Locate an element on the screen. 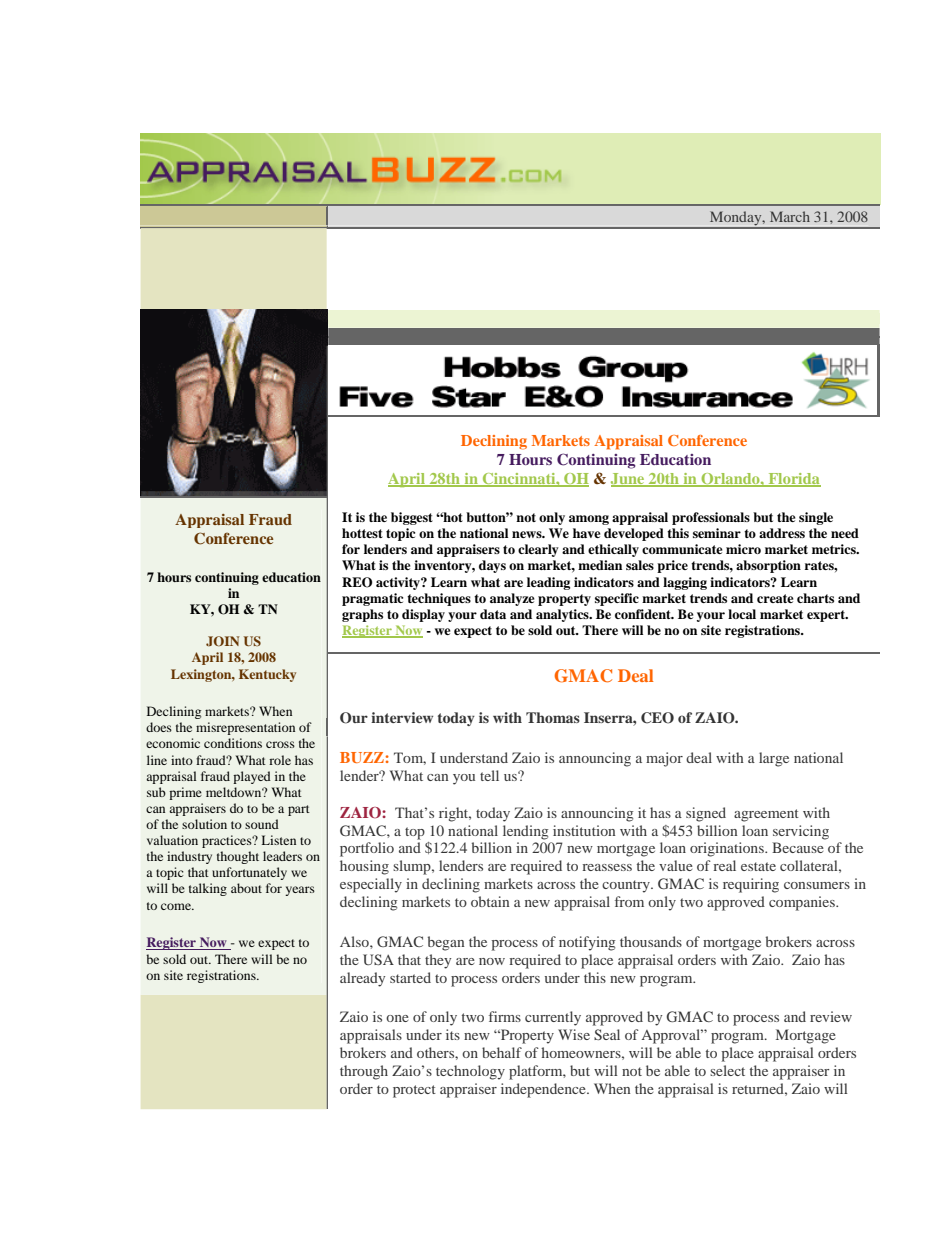  hottest is located at coordinates (362, 533).
